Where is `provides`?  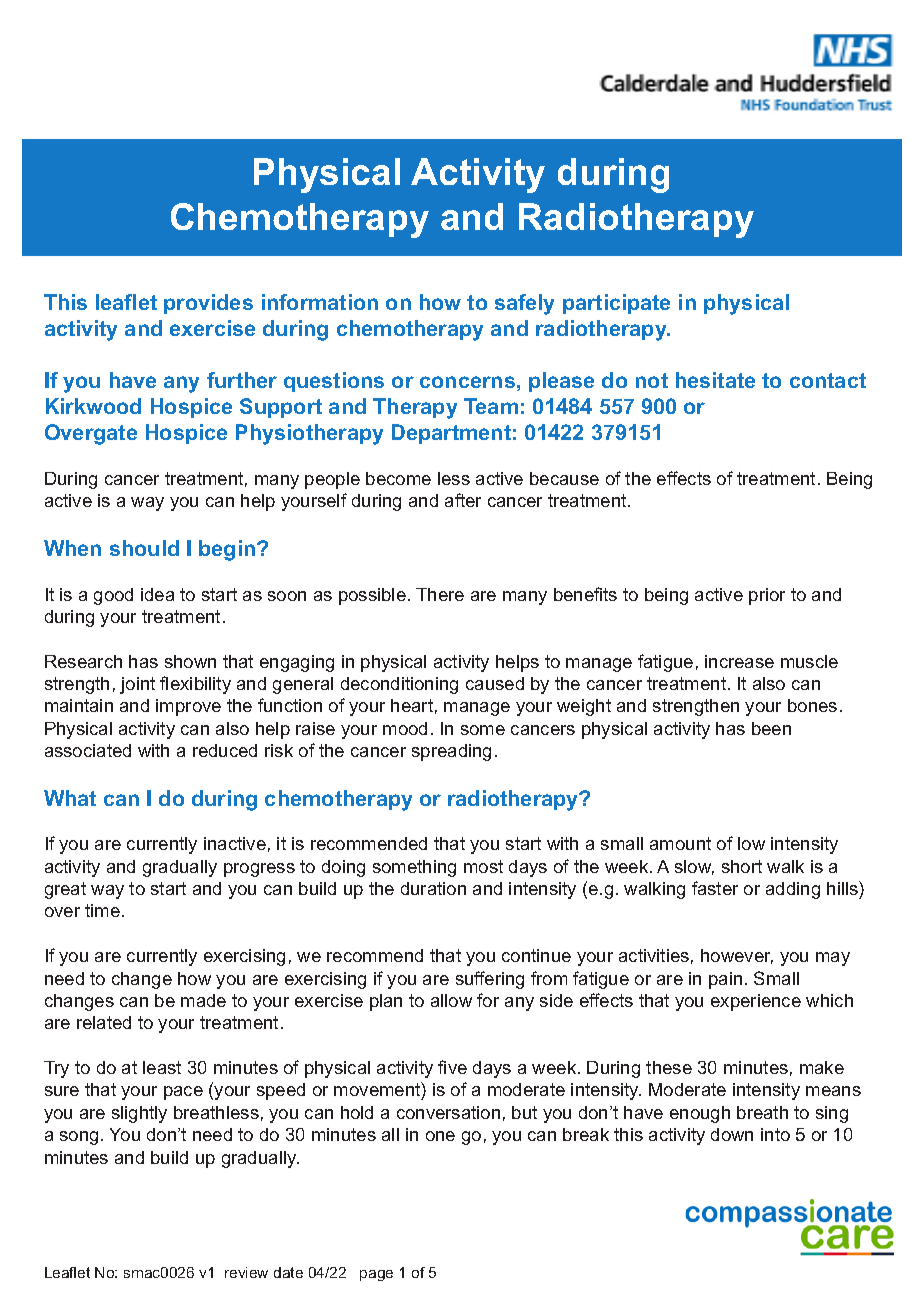 provides is located at coordinates (208, 304).
